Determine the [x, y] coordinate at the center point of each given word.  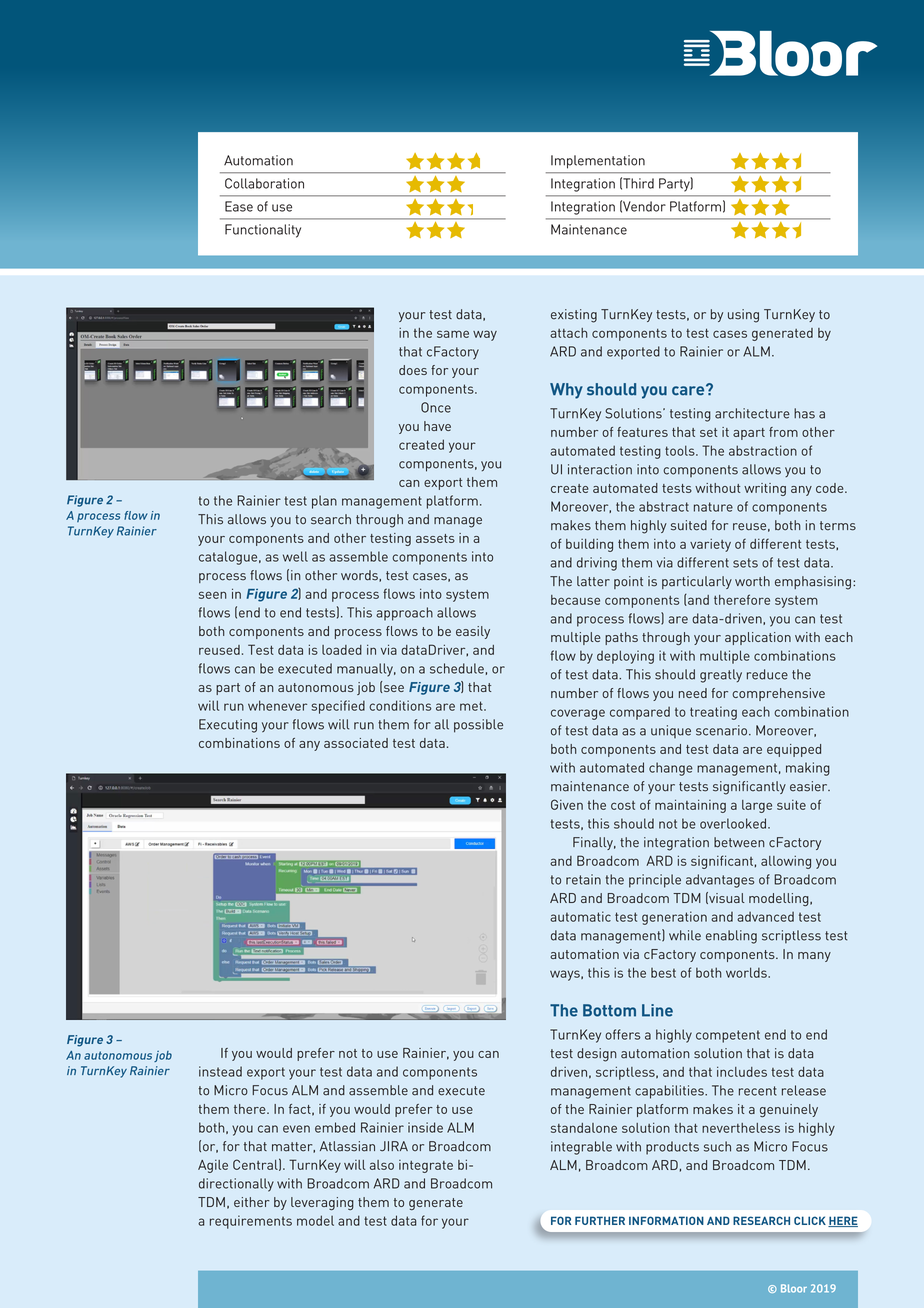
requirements [251, 1222]
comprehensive [778, 694]
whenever [277, 705]
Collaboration [264, 183]
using [743, 316]
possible [478, 726]
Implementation [598, 162]
